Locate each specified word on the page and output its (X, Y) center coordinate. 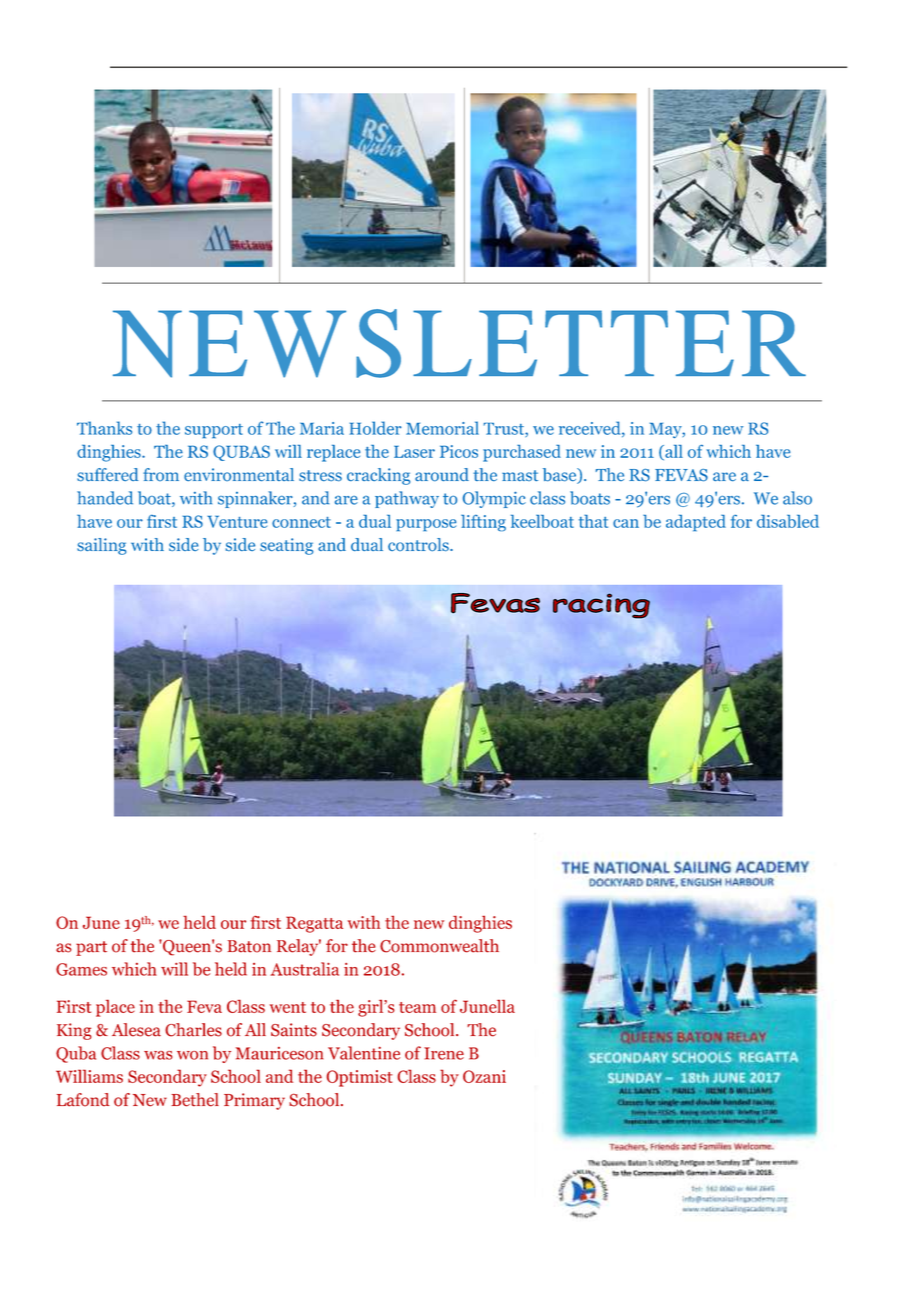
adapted (696, 523)
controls (419, 545)
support (214, 431)
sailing (101, 546)
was (158, 1055)
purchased (522, 453)
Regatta (314, 924)
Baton (249, 946)
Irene (444, 1053)
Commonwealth (439, 946)
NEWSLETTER (459, 343)
